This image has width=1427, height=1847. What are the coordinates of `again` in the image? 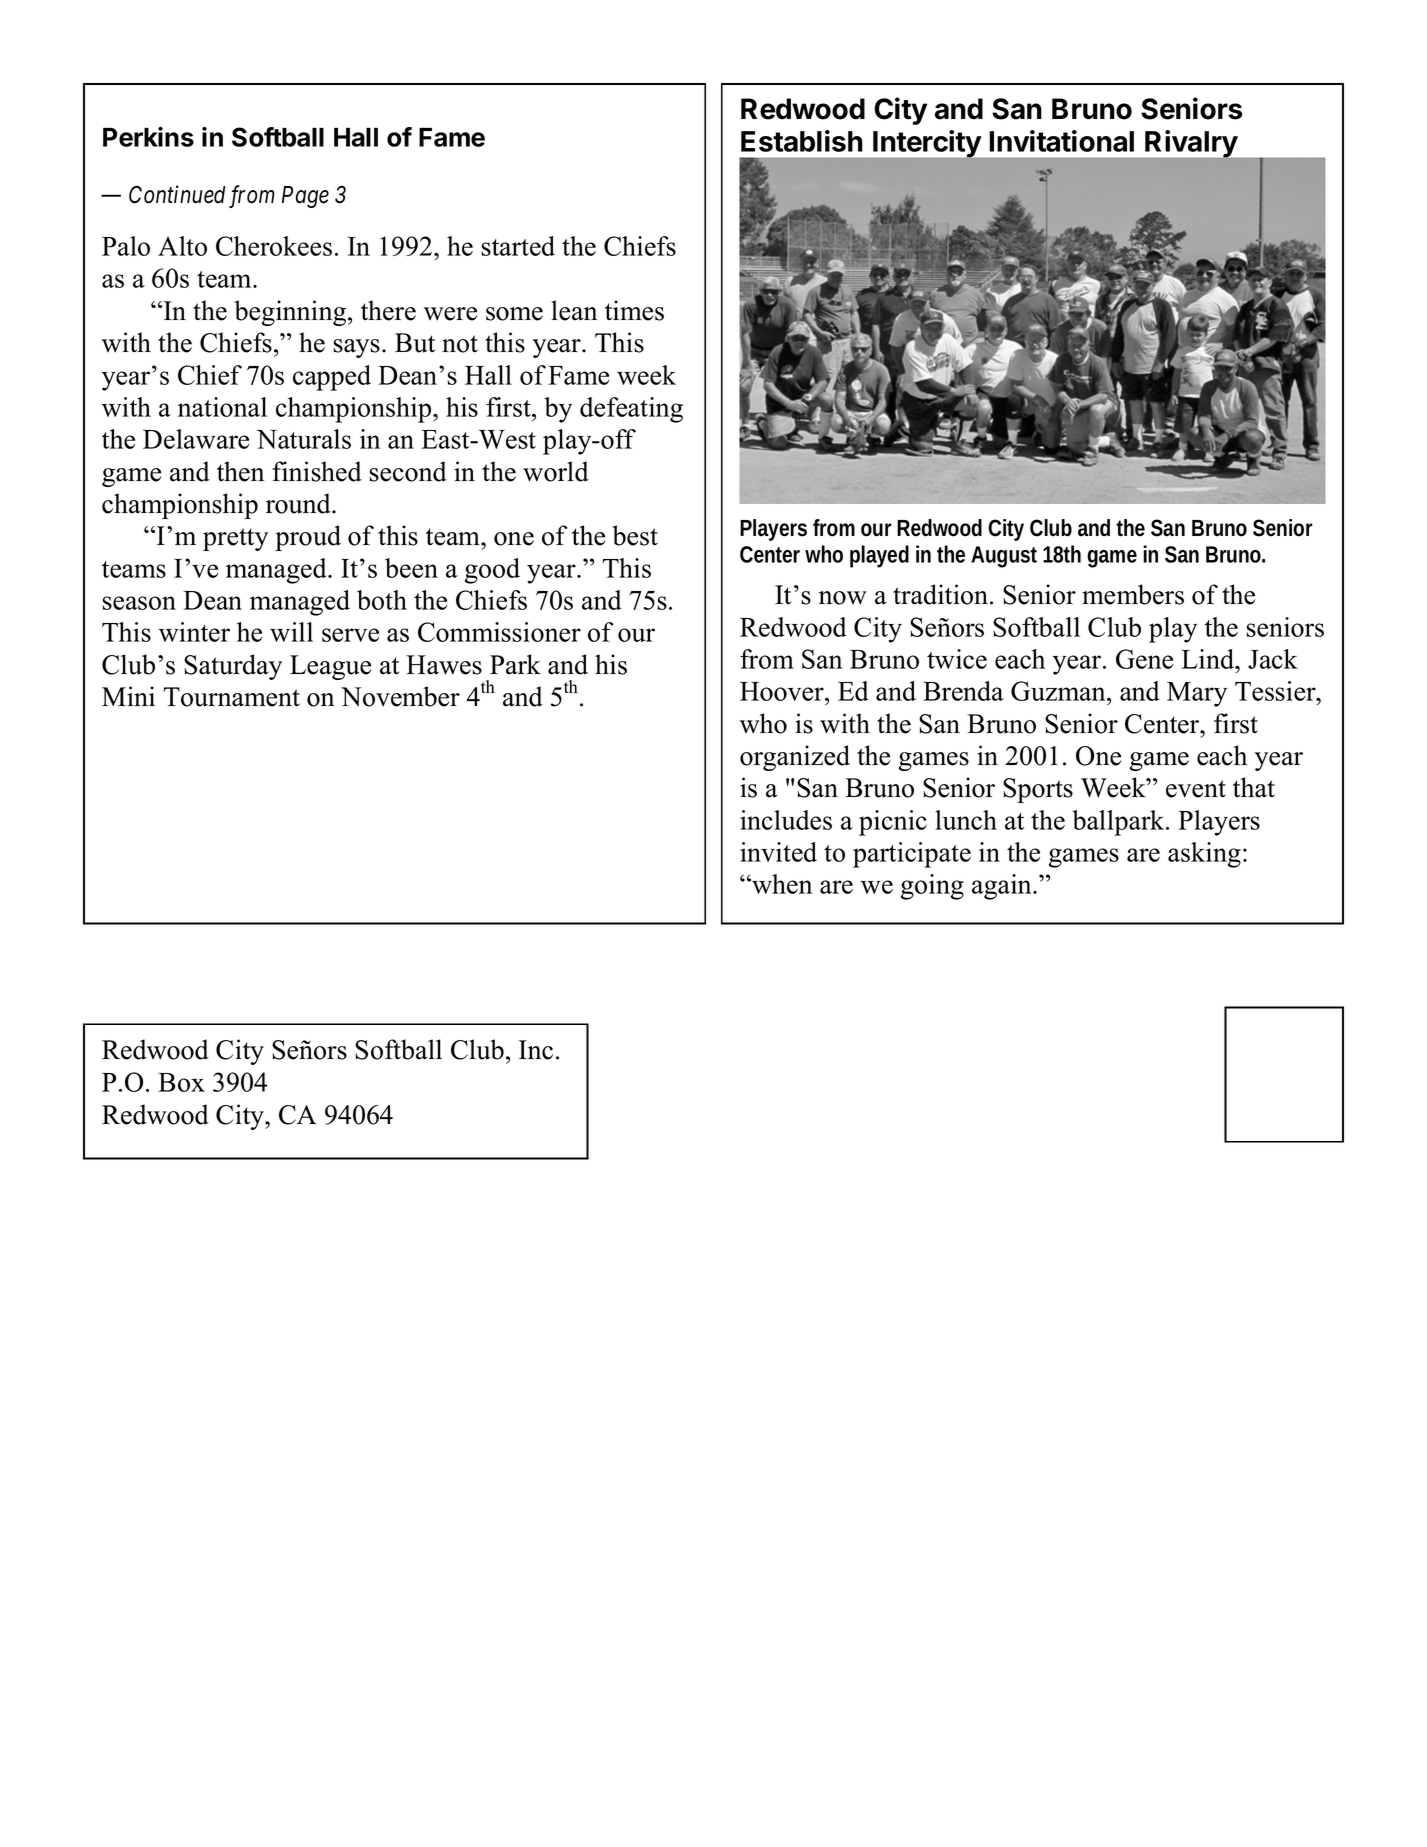 It's located at (1003, 887).
